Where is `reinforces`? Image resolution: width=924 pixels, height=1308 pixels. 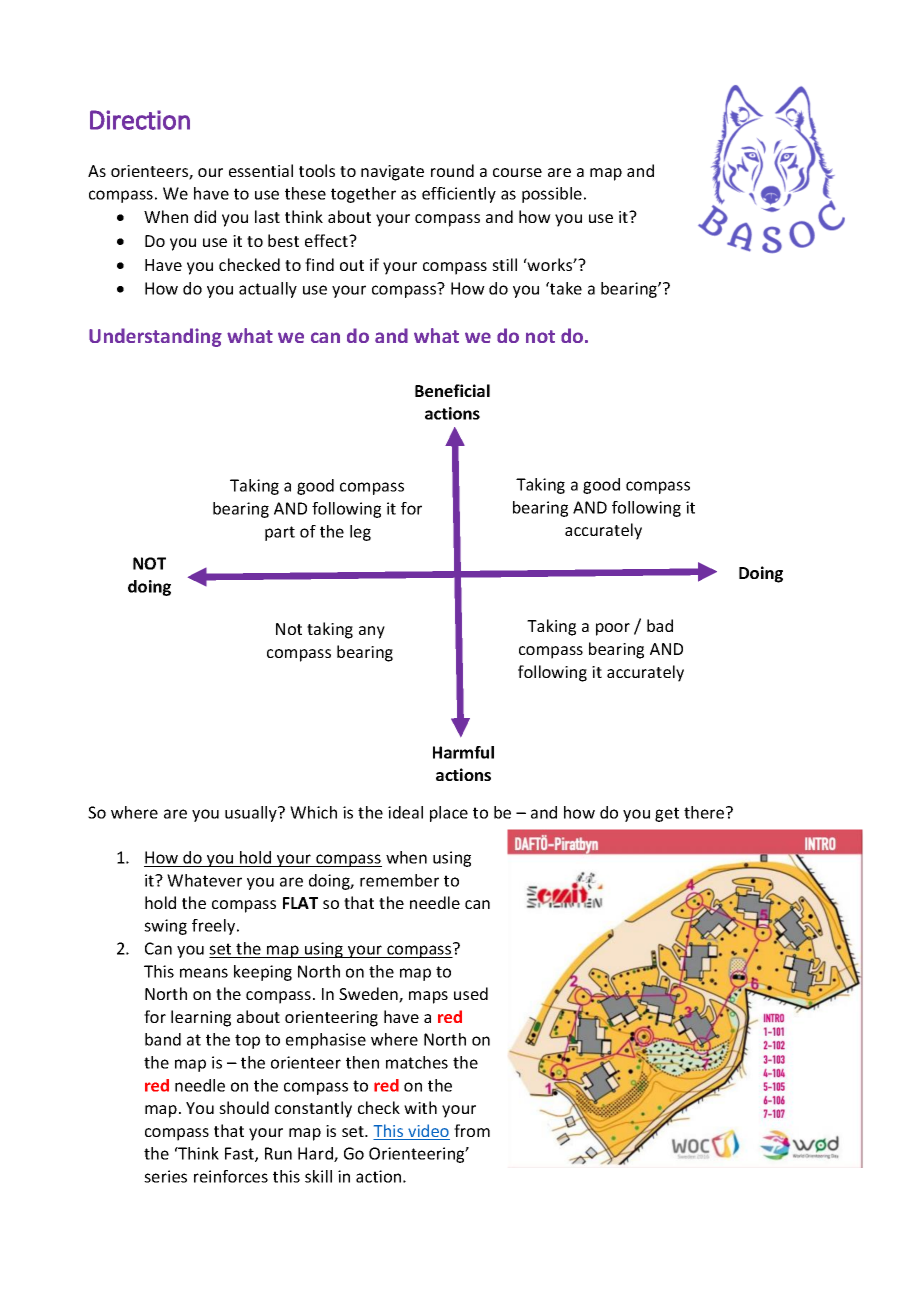 reinforces is located at coordinates (231, 1176).
